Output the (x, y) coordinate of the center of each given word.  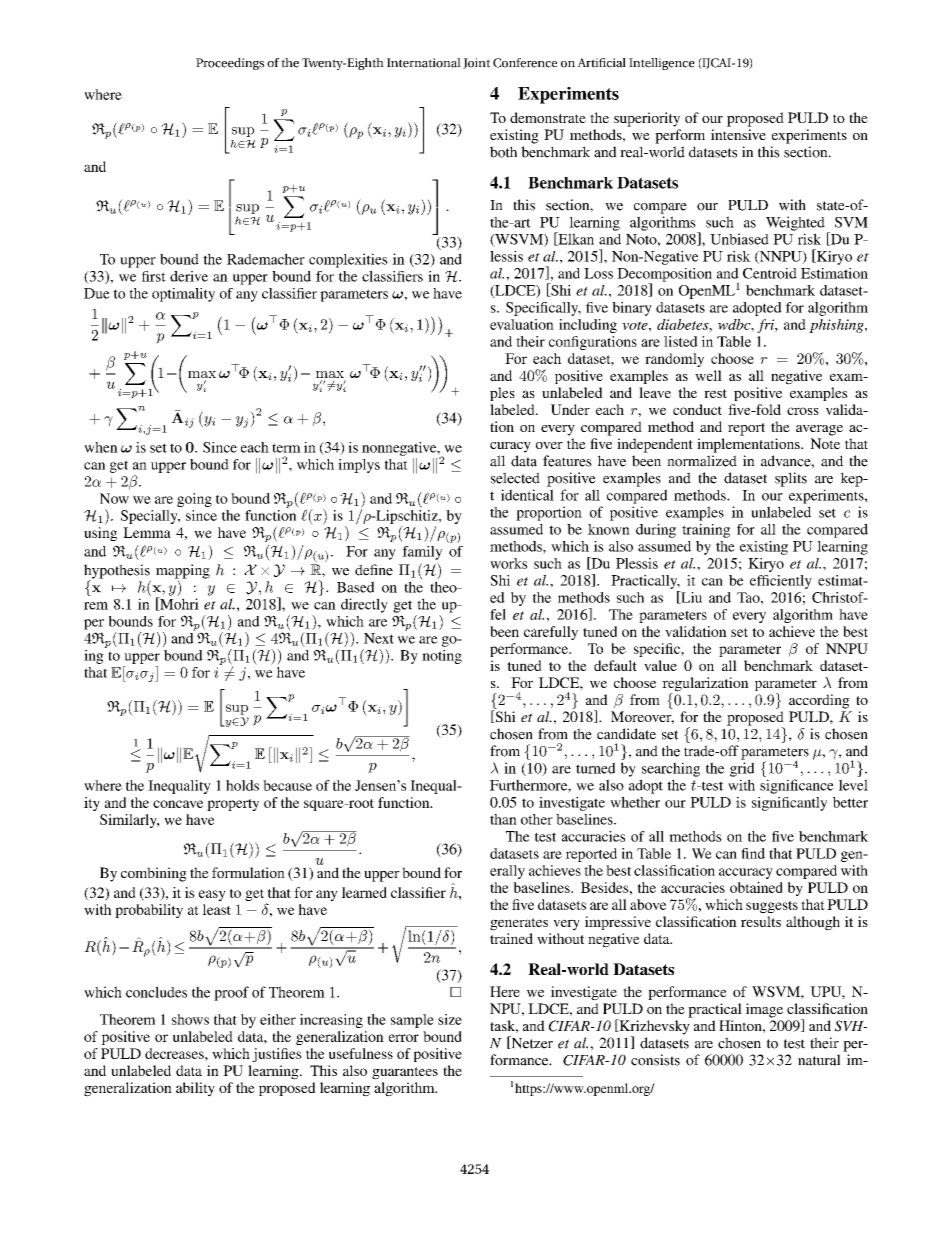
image (764, 1010)
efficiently (781, 582)
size (450, 1019)
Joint (476, 63)
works (508, 563)
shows (190, 1019)
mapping (183, 572)
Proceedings (230, 64)
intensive (738, 134)
